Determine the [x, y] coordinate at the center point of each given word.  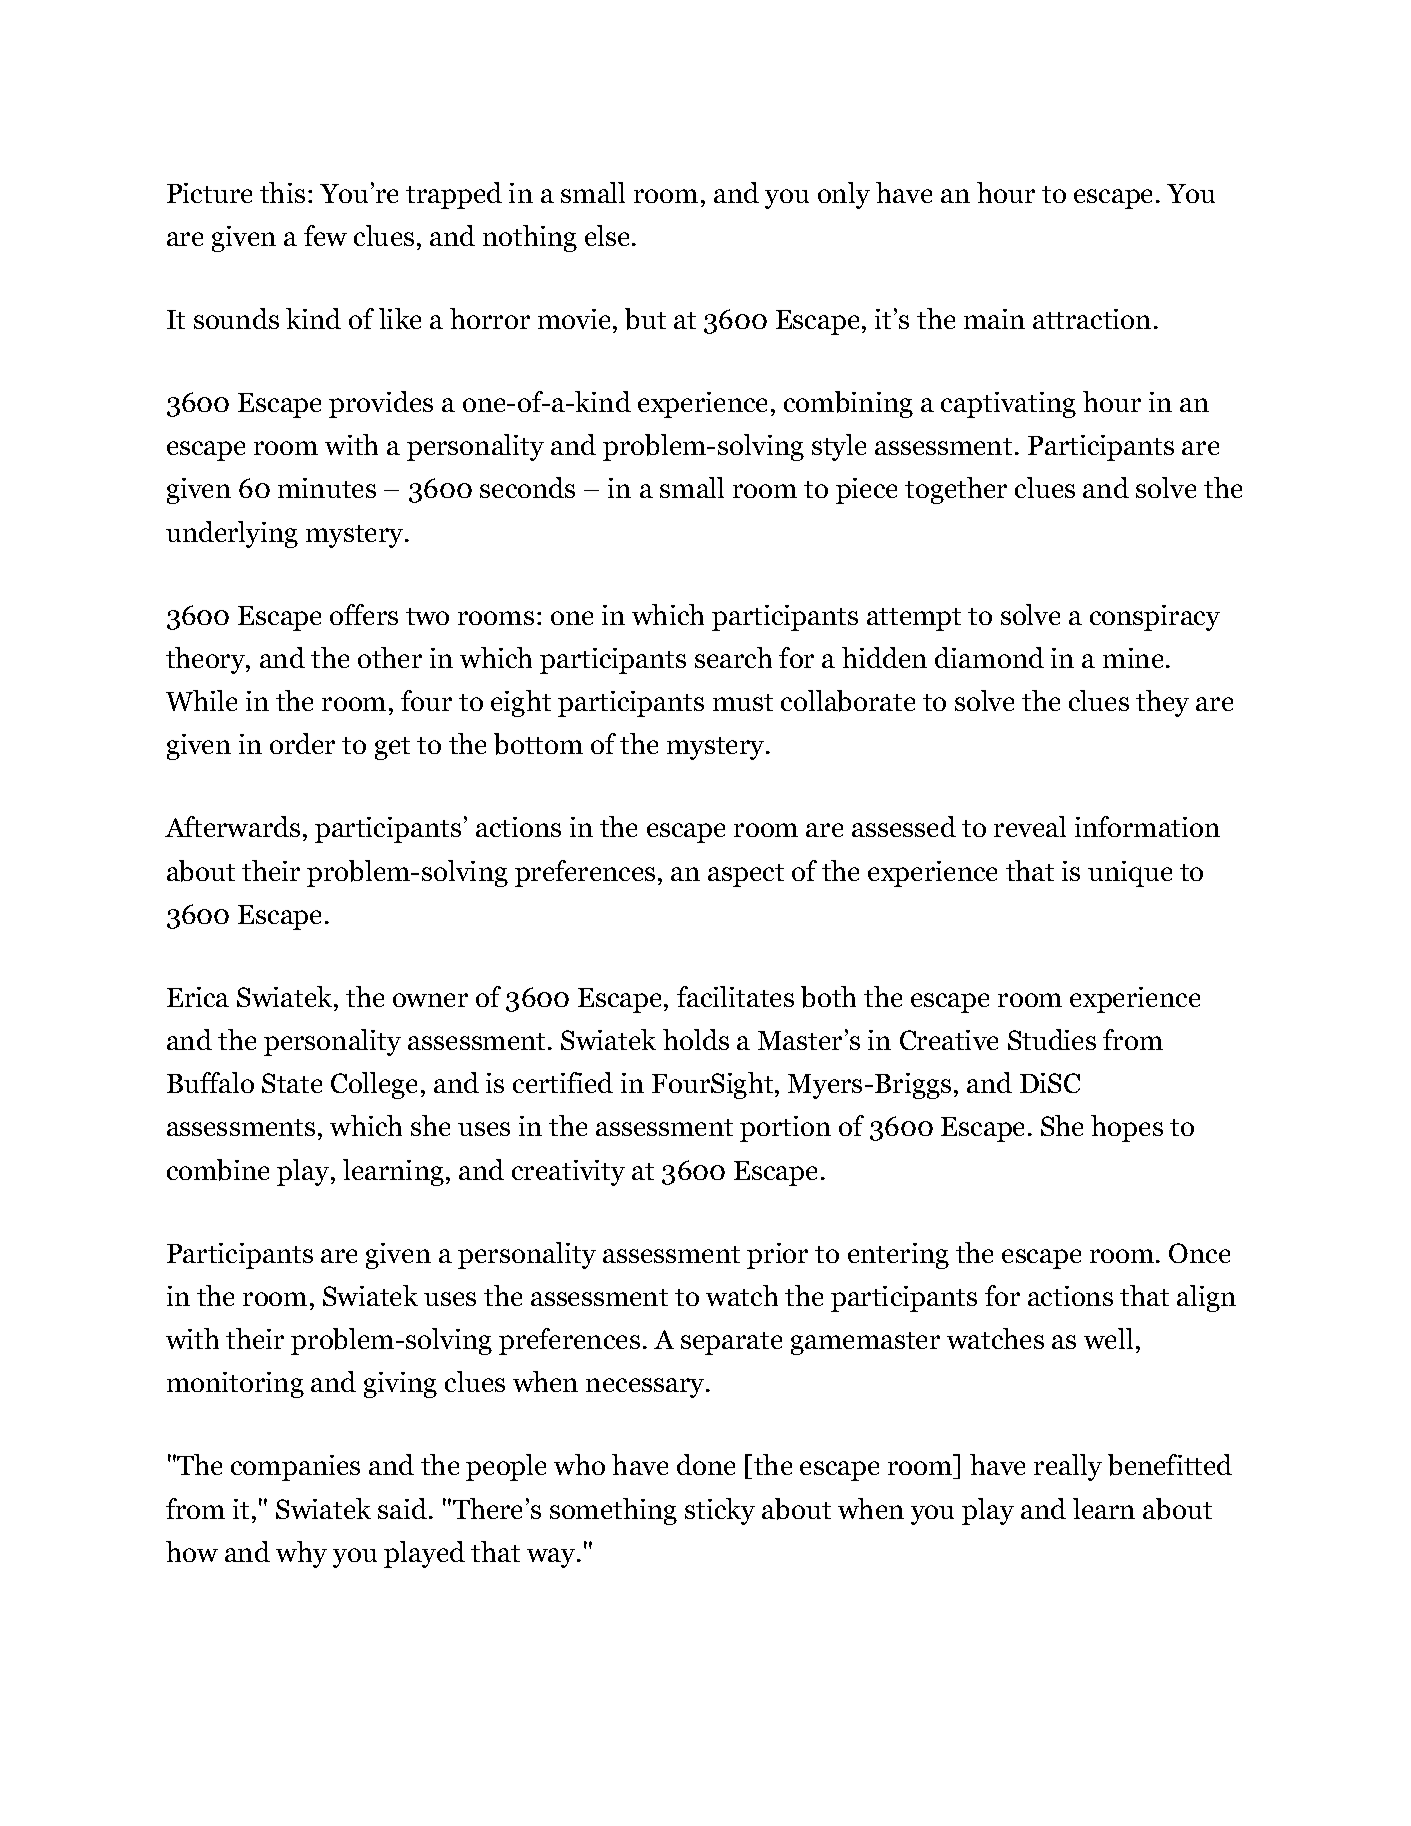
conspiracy [1155, 618]
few [325, 235]
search [733, 657]
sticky [720, 1511]
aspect [746, 875]
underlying [232, 534]
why [301, 1554]
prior [777, 1256]
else [609, 235]
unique [1130, 874]
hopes [1127, 1128]
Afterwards [232, 826]
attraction [1092, 319]
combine [218, 1170]
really [1068, 1467]
